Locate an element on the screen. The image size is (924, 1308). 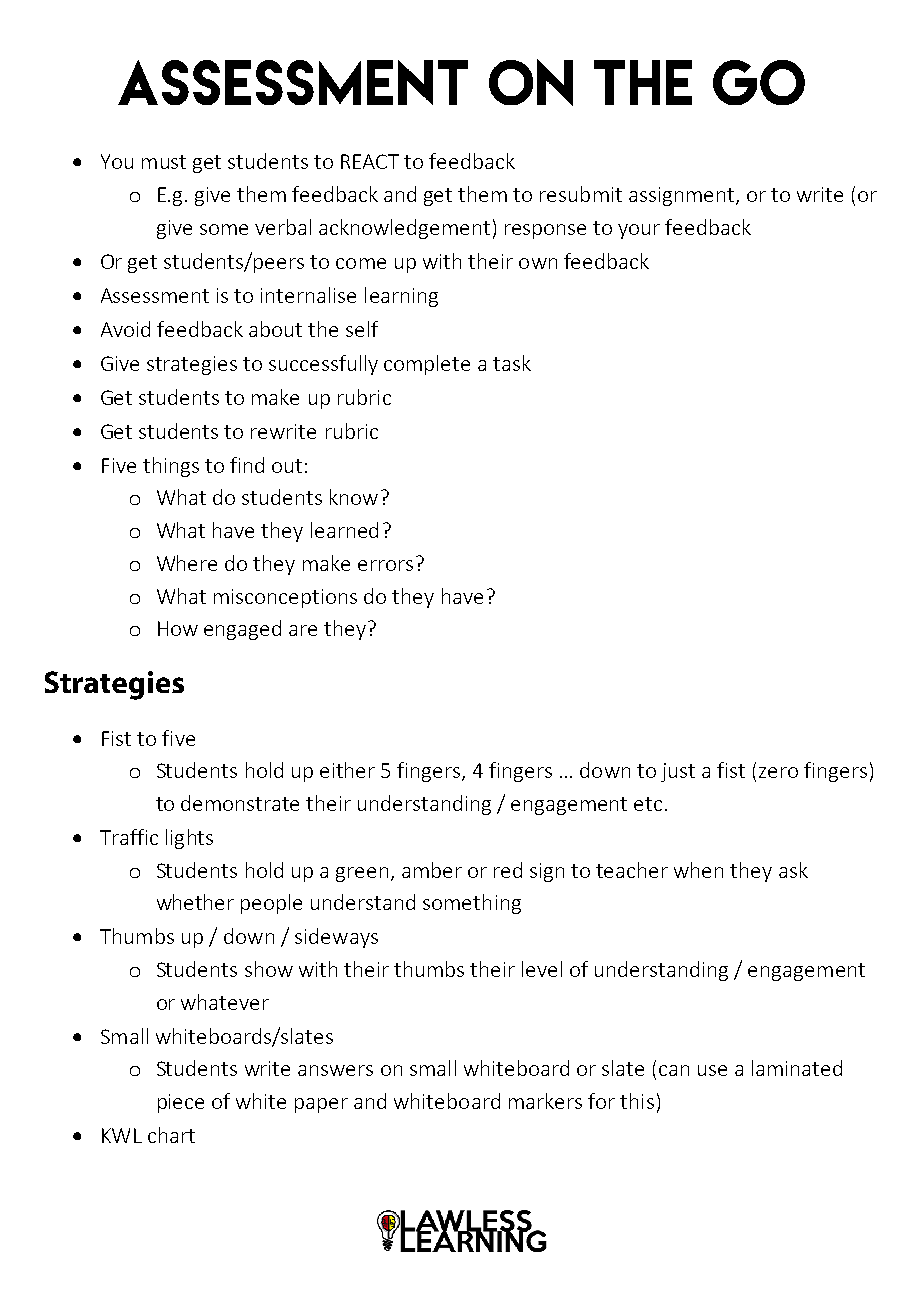
must is located at coordinates (164, 162).
